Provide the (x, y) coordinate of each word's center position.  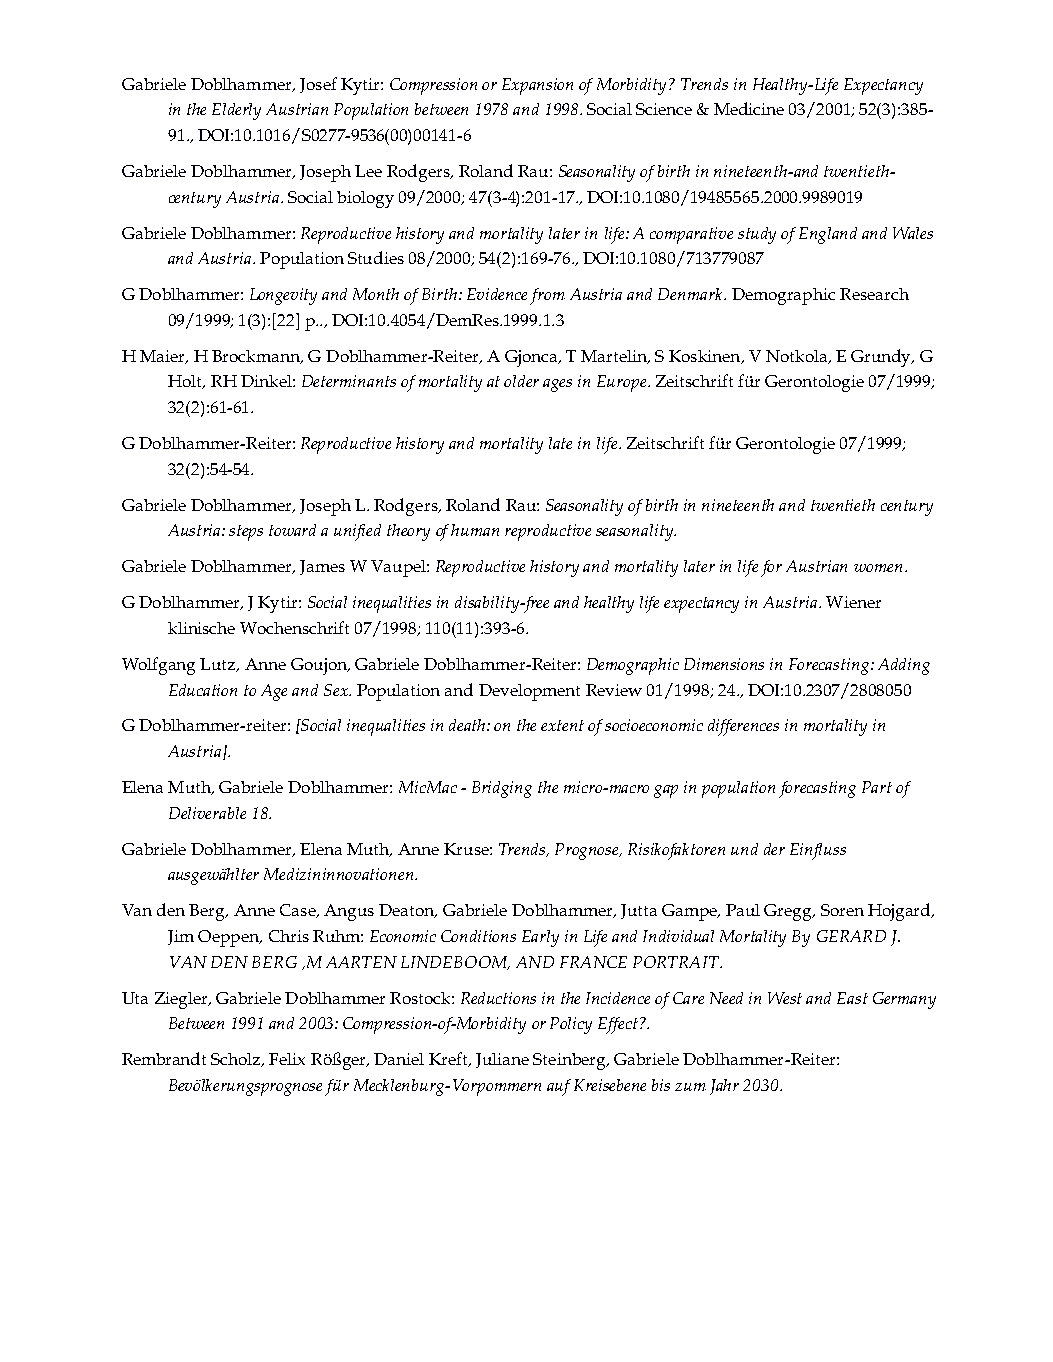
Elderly (236, 111)
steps (246, 533)
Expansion (537, 86)
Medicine (749, 108)
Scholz (237, 1060)
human (475, 530)
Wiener (853, 602)
